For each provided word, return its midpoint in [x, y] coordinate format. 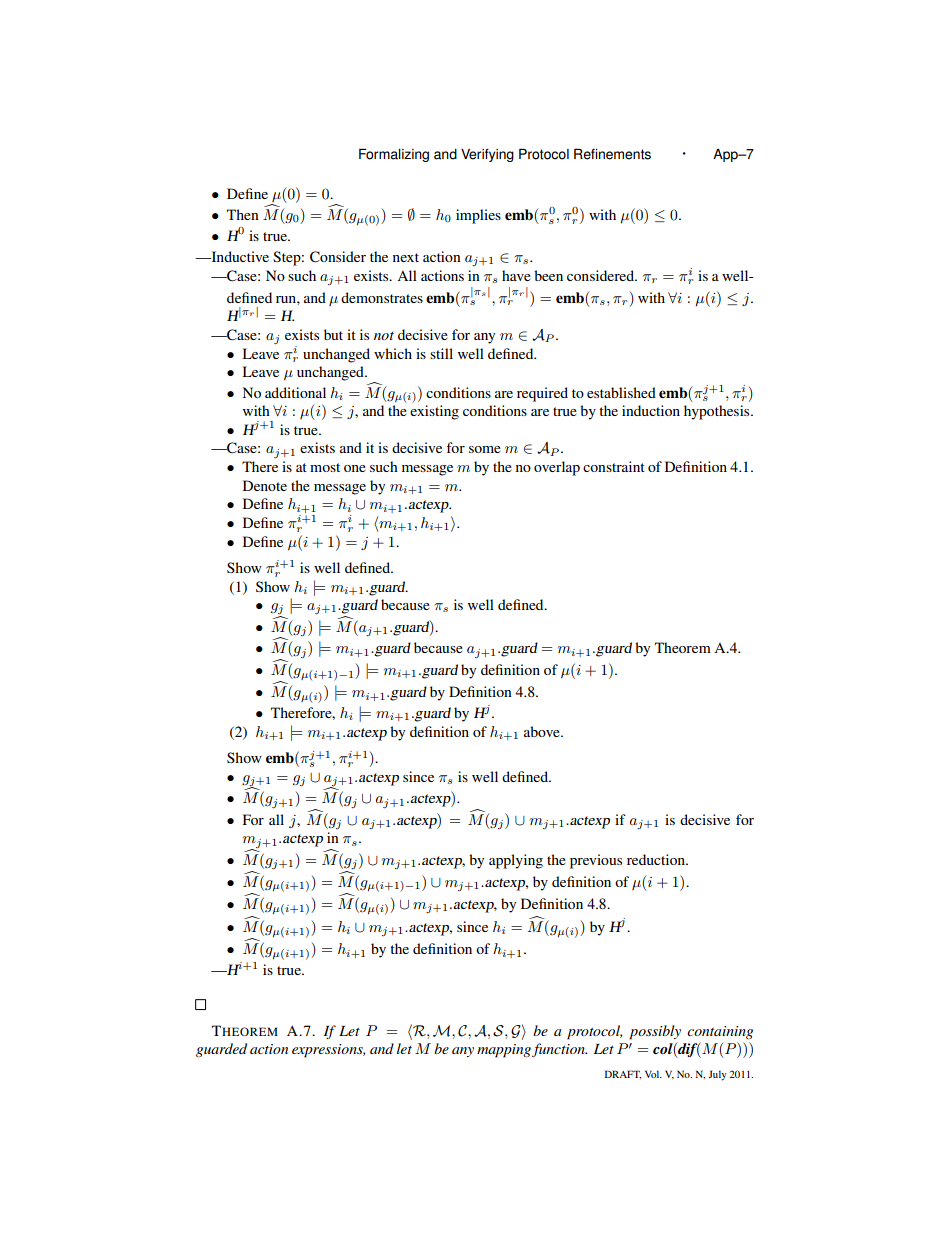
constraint [614, 466]
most [325, 467]
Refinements [612, 154]
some [485, 449]
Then [243, 214]
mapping [505, 1051]
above [543, 731]
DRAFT [623, 1074]
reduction [657, 859]
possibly [655, 1032]
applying [516, 861]
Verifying [487, 155]
